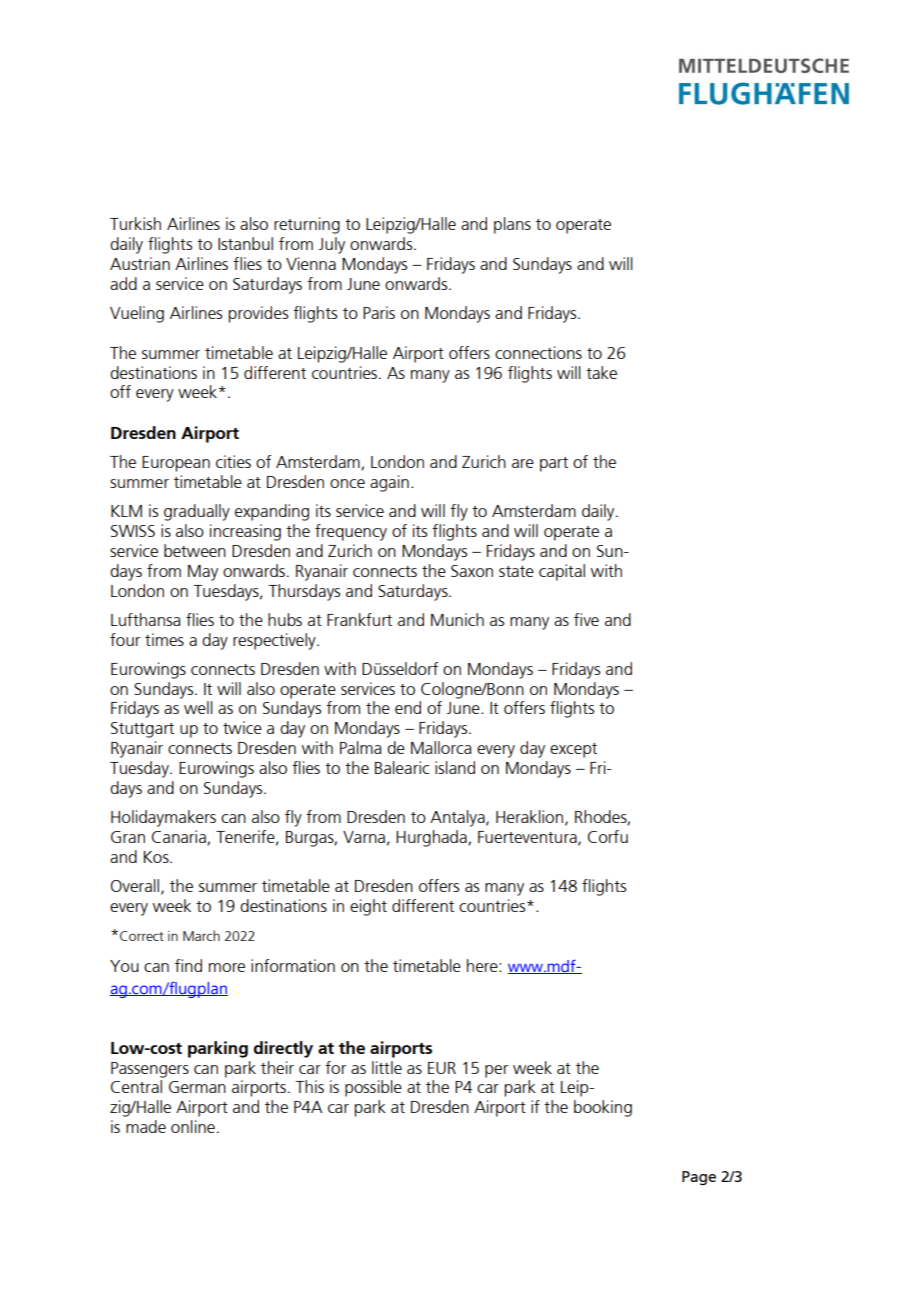 The width and height of the screenshot is (924, 1308). Describe the element at coordinates (193, 1126) in the screenshot. I see `online` at that location.
